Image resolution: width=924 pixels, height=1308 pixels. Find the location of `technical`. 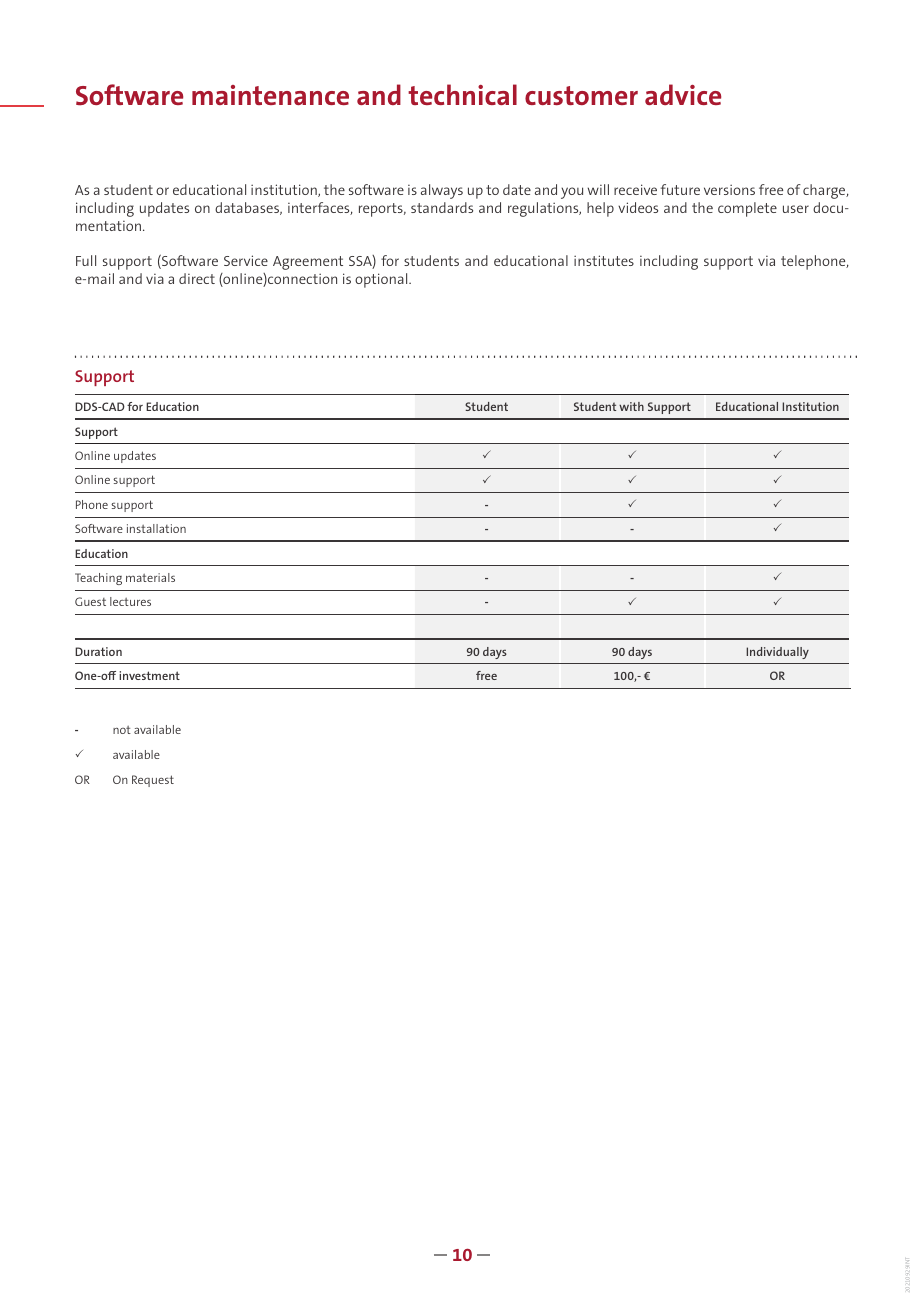

technical is located at coordinates (462, 94).
